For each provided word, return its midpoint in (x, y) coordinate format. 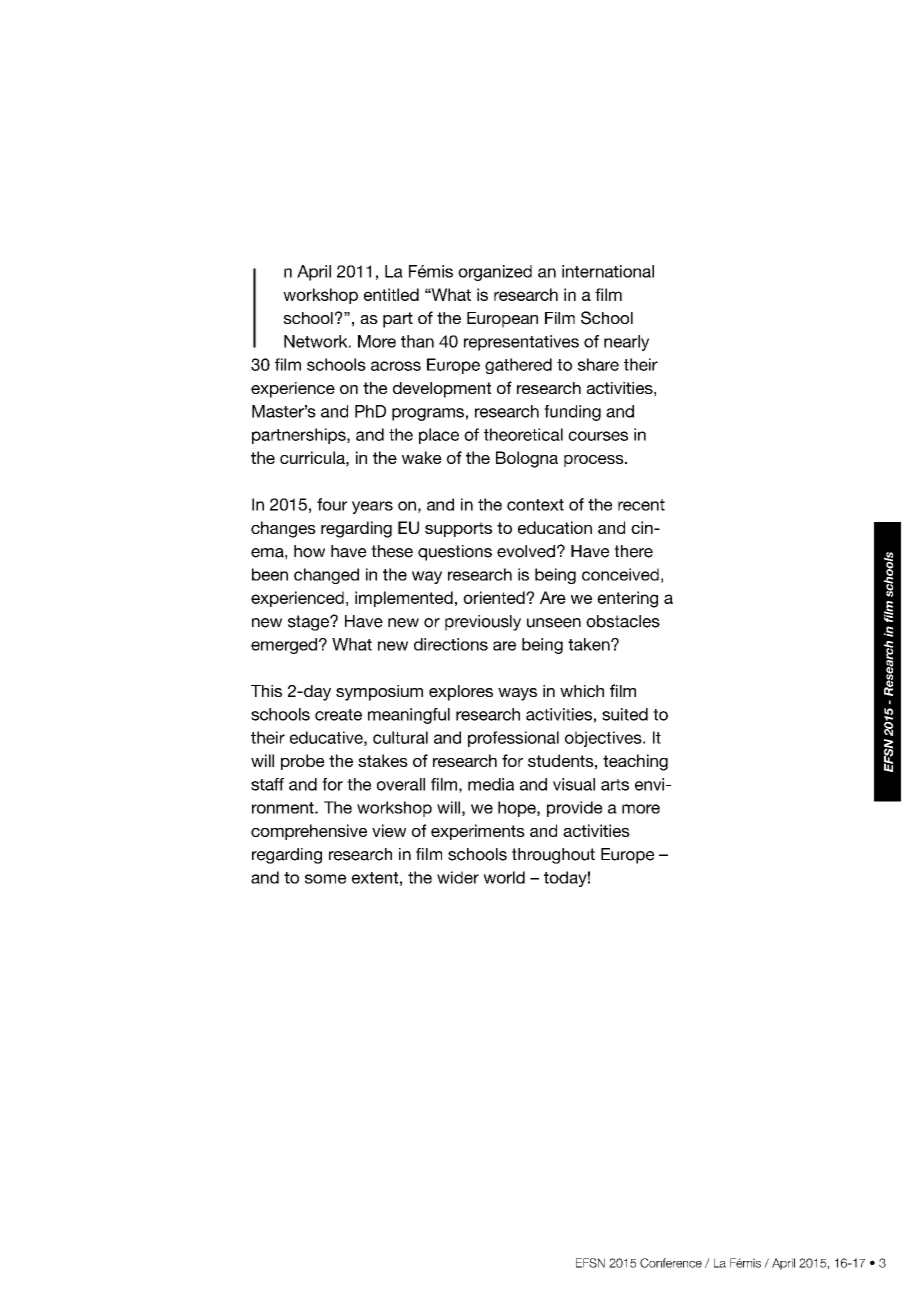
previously (483, 623)
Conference (671, 1263)
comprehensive (309, 832)
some (325, 879)
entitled (391, 294)
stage (309, 623)
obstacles (623, 621)
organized (495, 273)
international (608, 271)
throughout (553, 856)
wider (458, 877)
